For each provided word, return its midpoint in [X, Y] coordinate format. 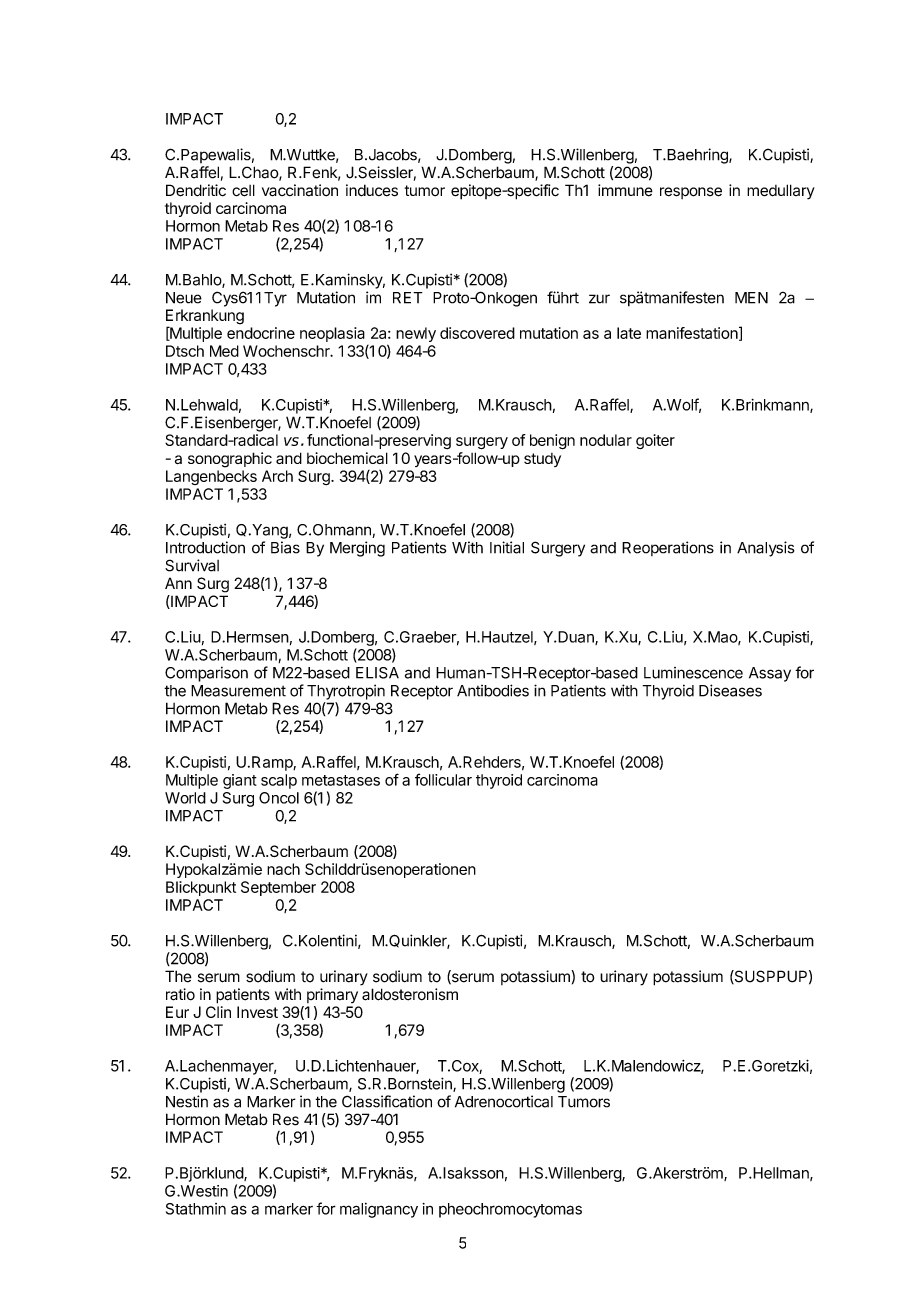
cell [243, 190]
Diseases [730, 690]
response [691, 193]
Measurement [238, 691]
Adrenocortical [504, 1101]
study [542, 460]
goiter [655, 441]
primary [332, 995]
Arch [277, 476]
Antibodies [493, 690]
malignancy [379, 1210]
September [278, 888]
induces [372, 190]
